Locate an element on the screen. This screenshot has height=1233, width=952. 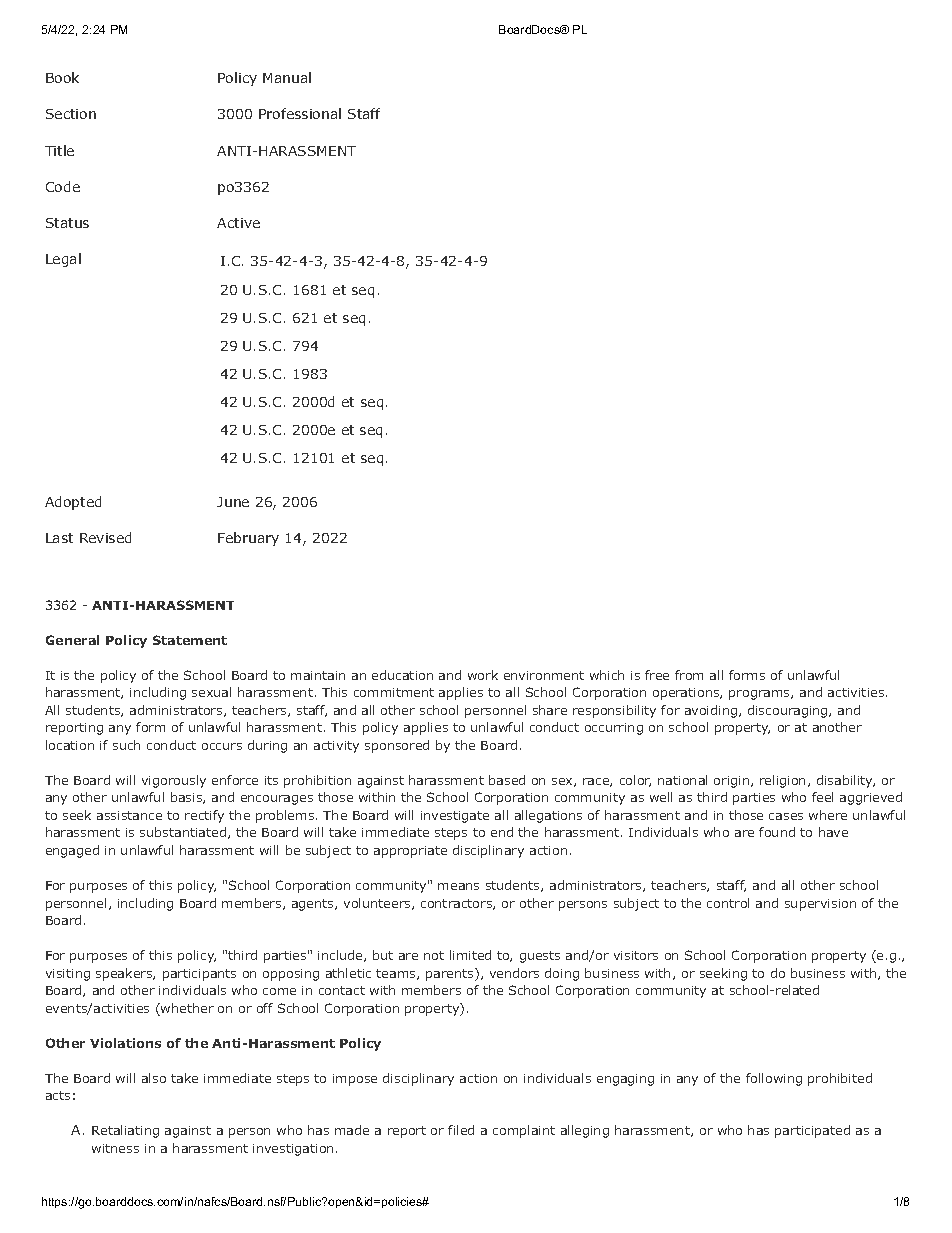
Professional is located at coordinates (300, 113).
